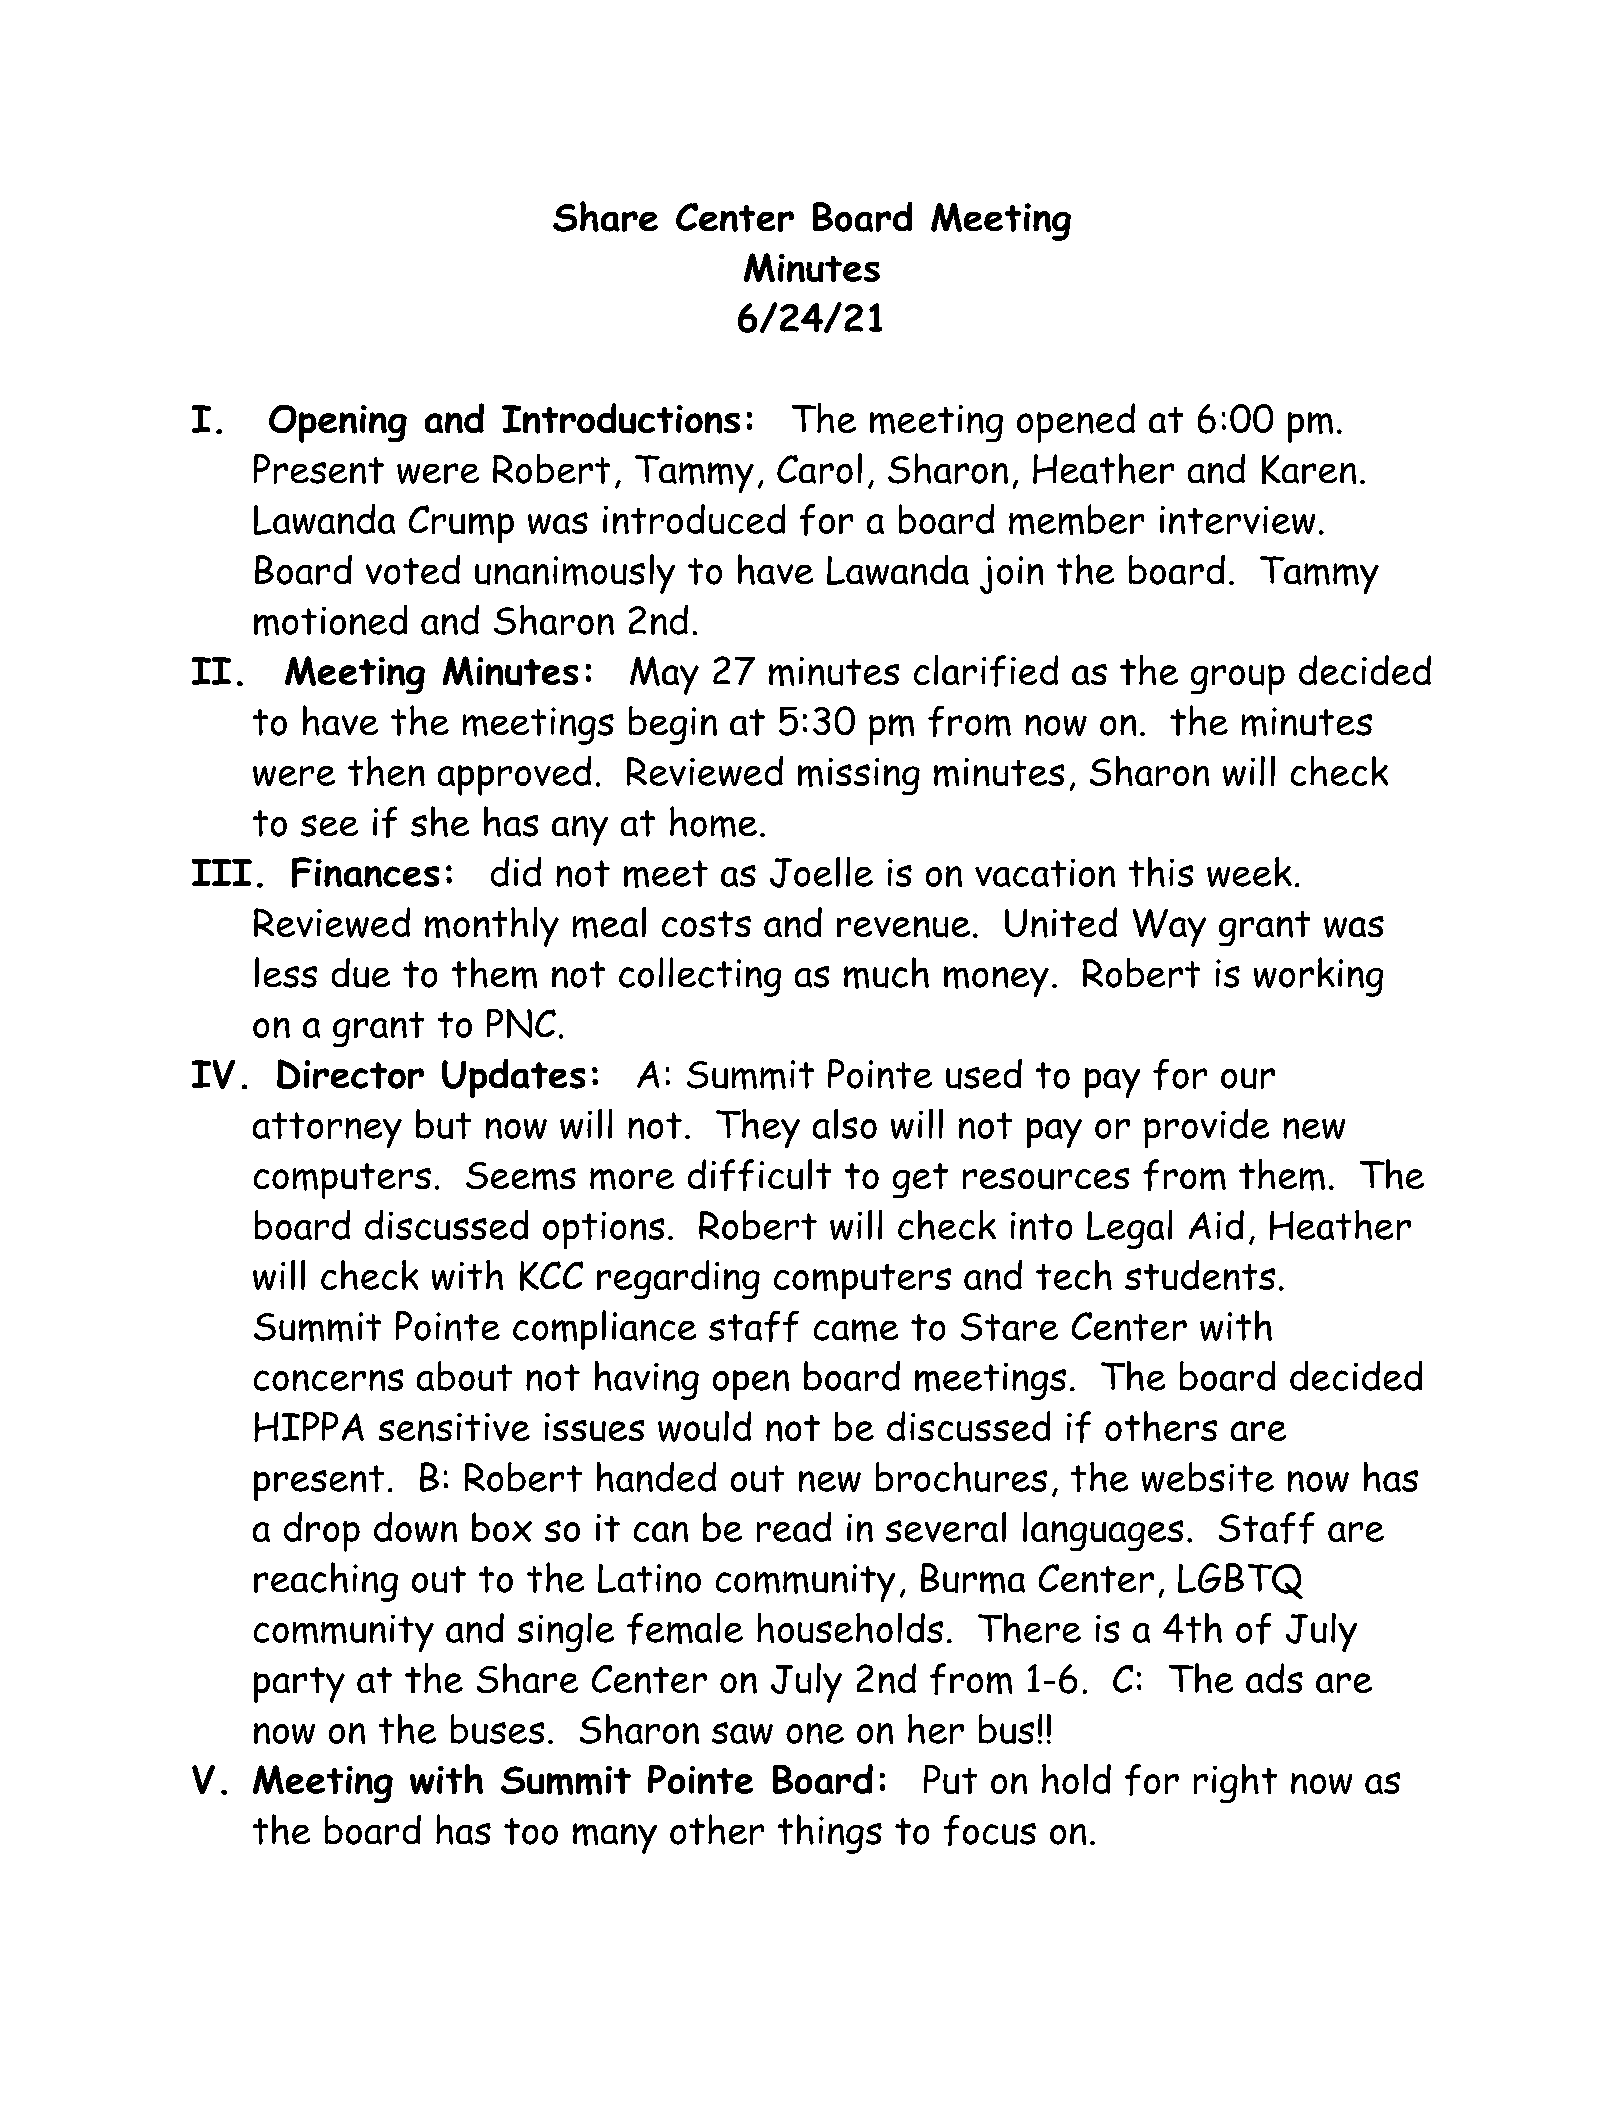  Describe the element at coordinates (819, 468) in the page. I see `Carol` at that location.
